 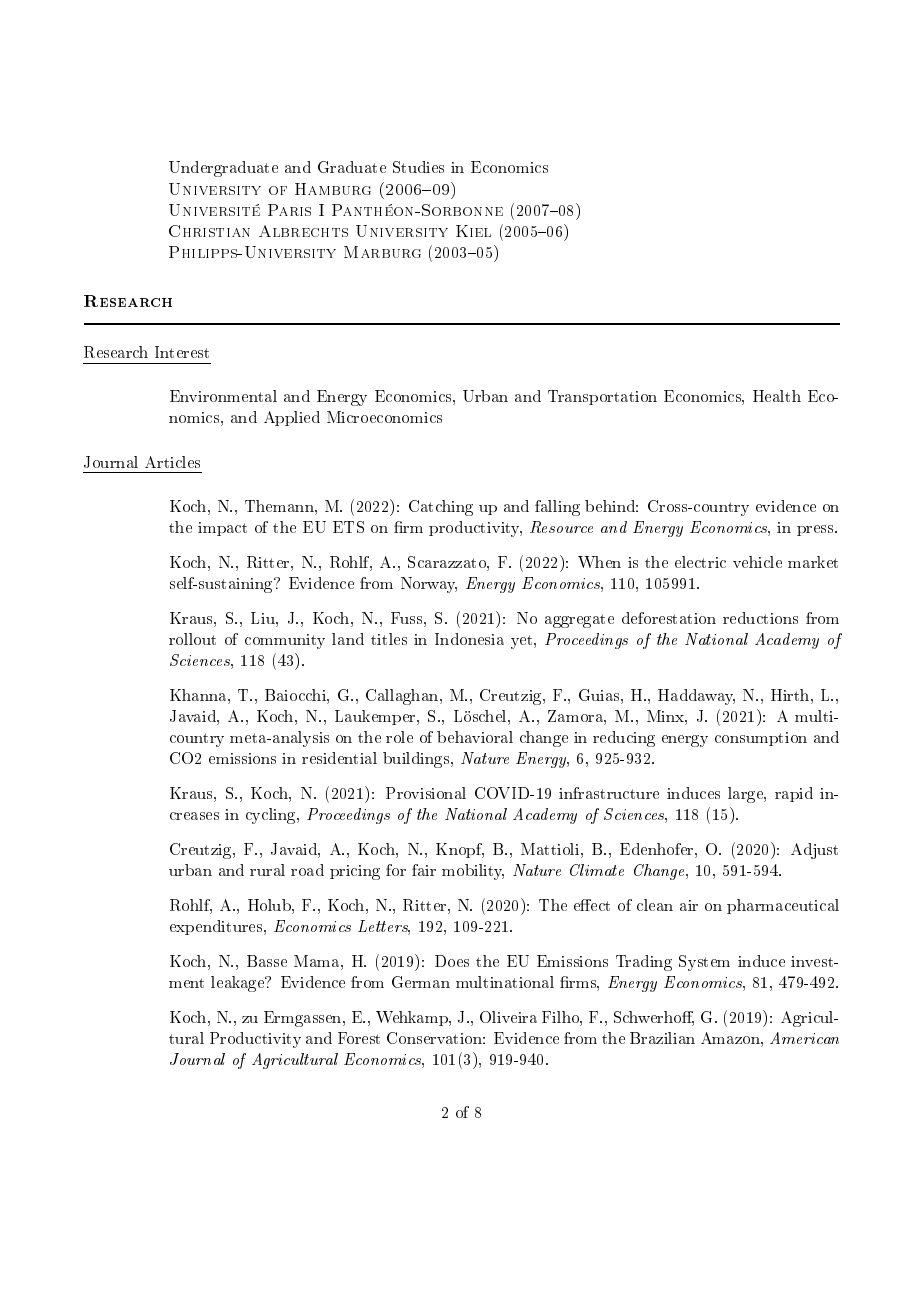 I want to click on Paris, so click(x=289, y=210).
